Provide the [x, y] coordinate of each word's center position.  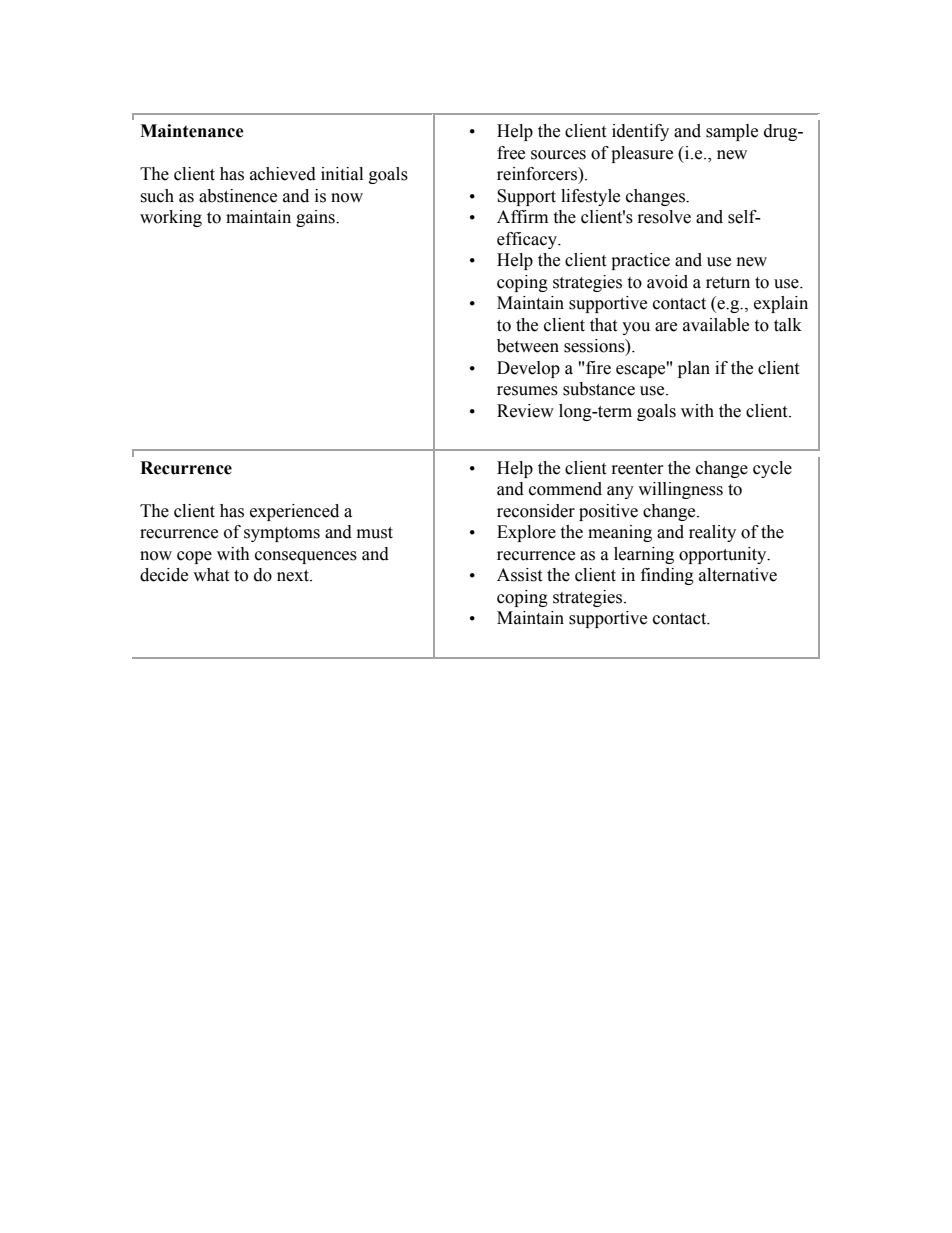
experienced [294, 512]
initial [342, 174]
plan [694, 369]
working [171, 218]
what [211, 575]
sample [732, 132]
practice [640, 261]
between [528, 346]
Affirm [522, 216]
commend [565, 489]
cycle [772, 469]
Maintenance [192, 131]
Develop [528, 369]
